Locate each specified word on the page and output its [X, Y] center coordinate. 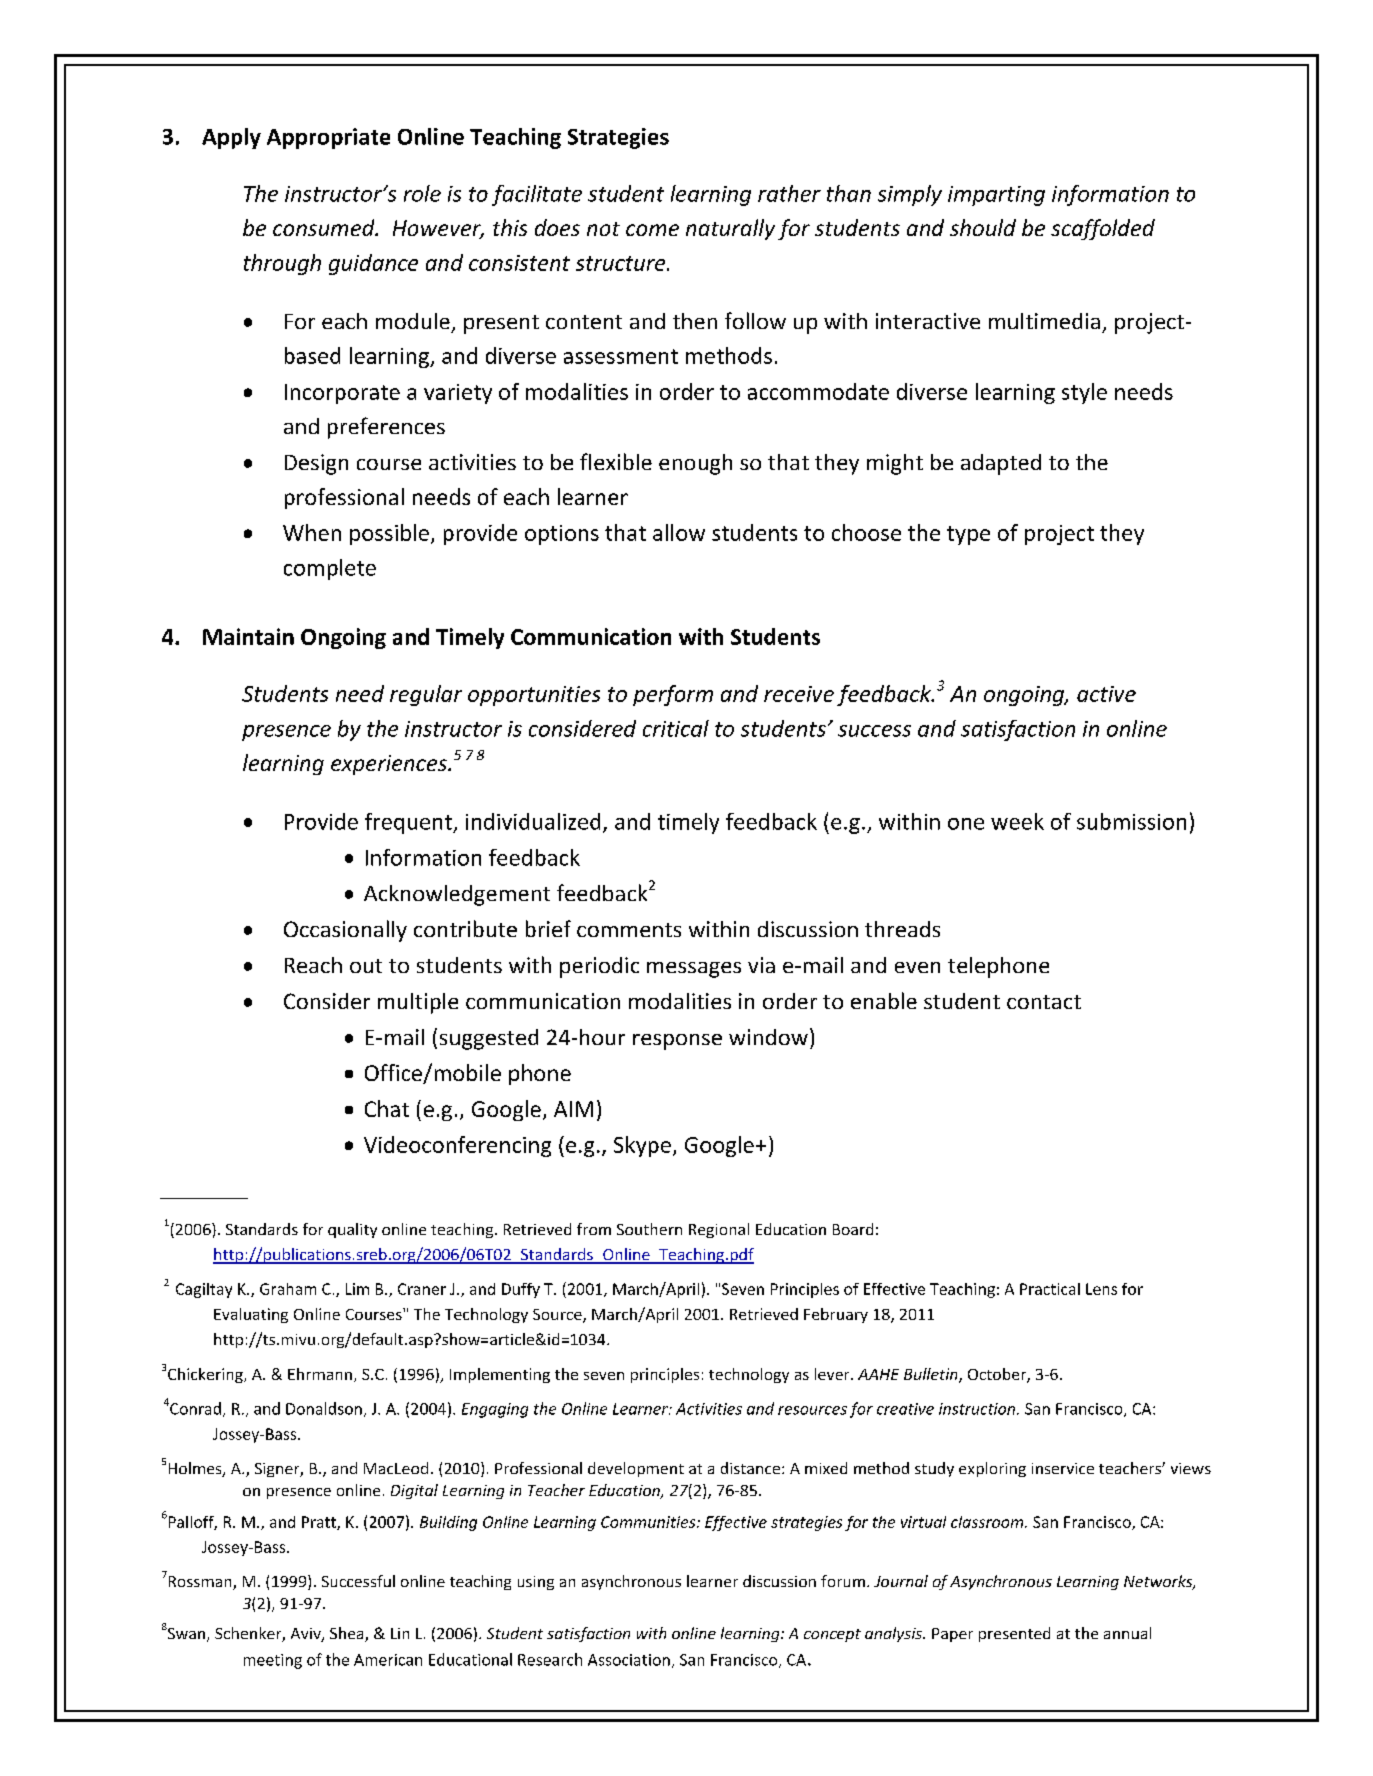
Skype [642, 1146]
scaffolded [1103, 229]
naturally [730, 229]
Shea [348, 1634]
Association [629, 1660]
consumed [325, 227]
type [968, 535]
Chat [387, 1108]
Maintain [248, 636]
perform [673, 695]
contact [1044, 1002]
